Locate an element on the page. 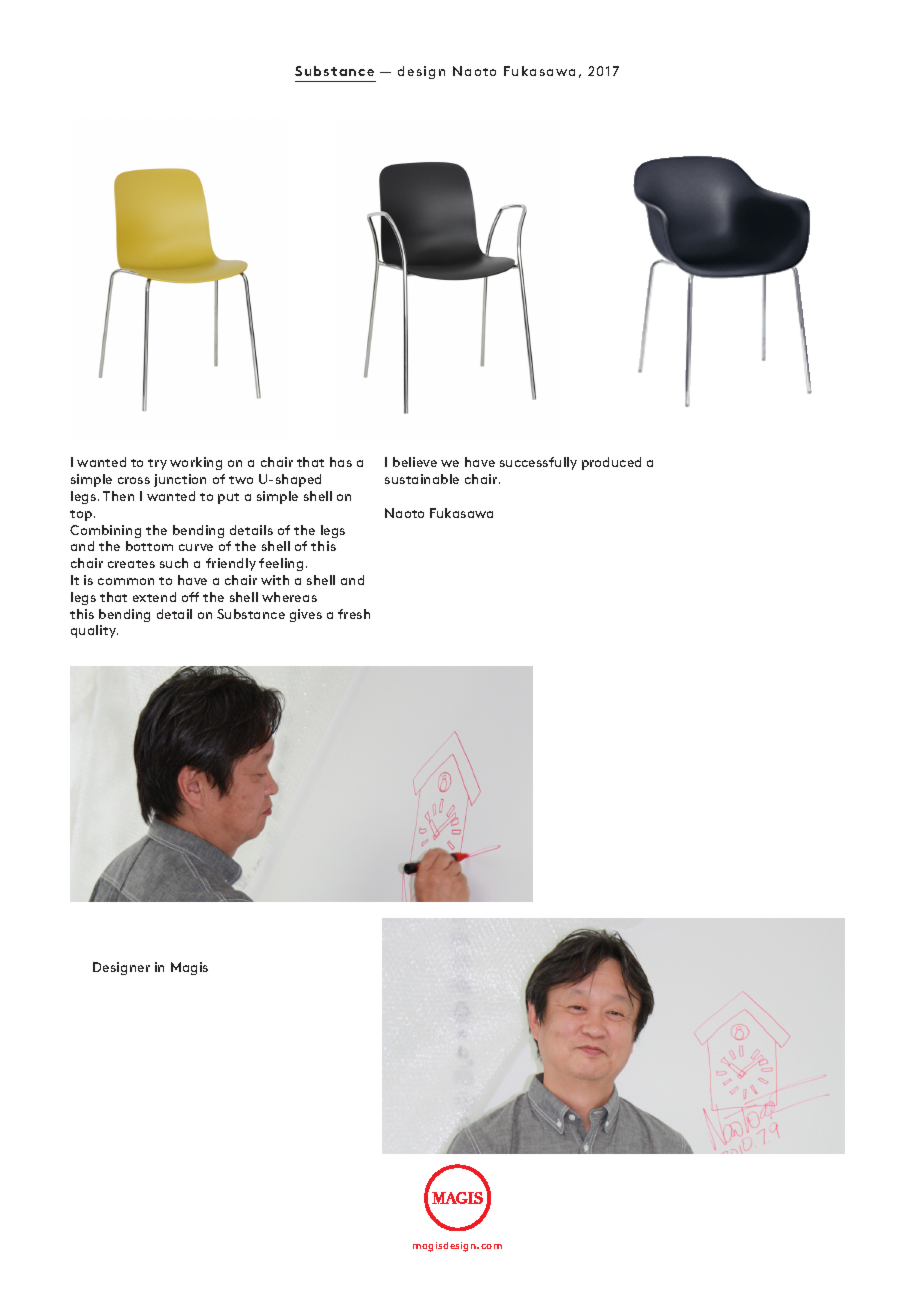 Image resolution: width=924 pixels, height=1308 pixels. common is located at coordinates (126, 581).
